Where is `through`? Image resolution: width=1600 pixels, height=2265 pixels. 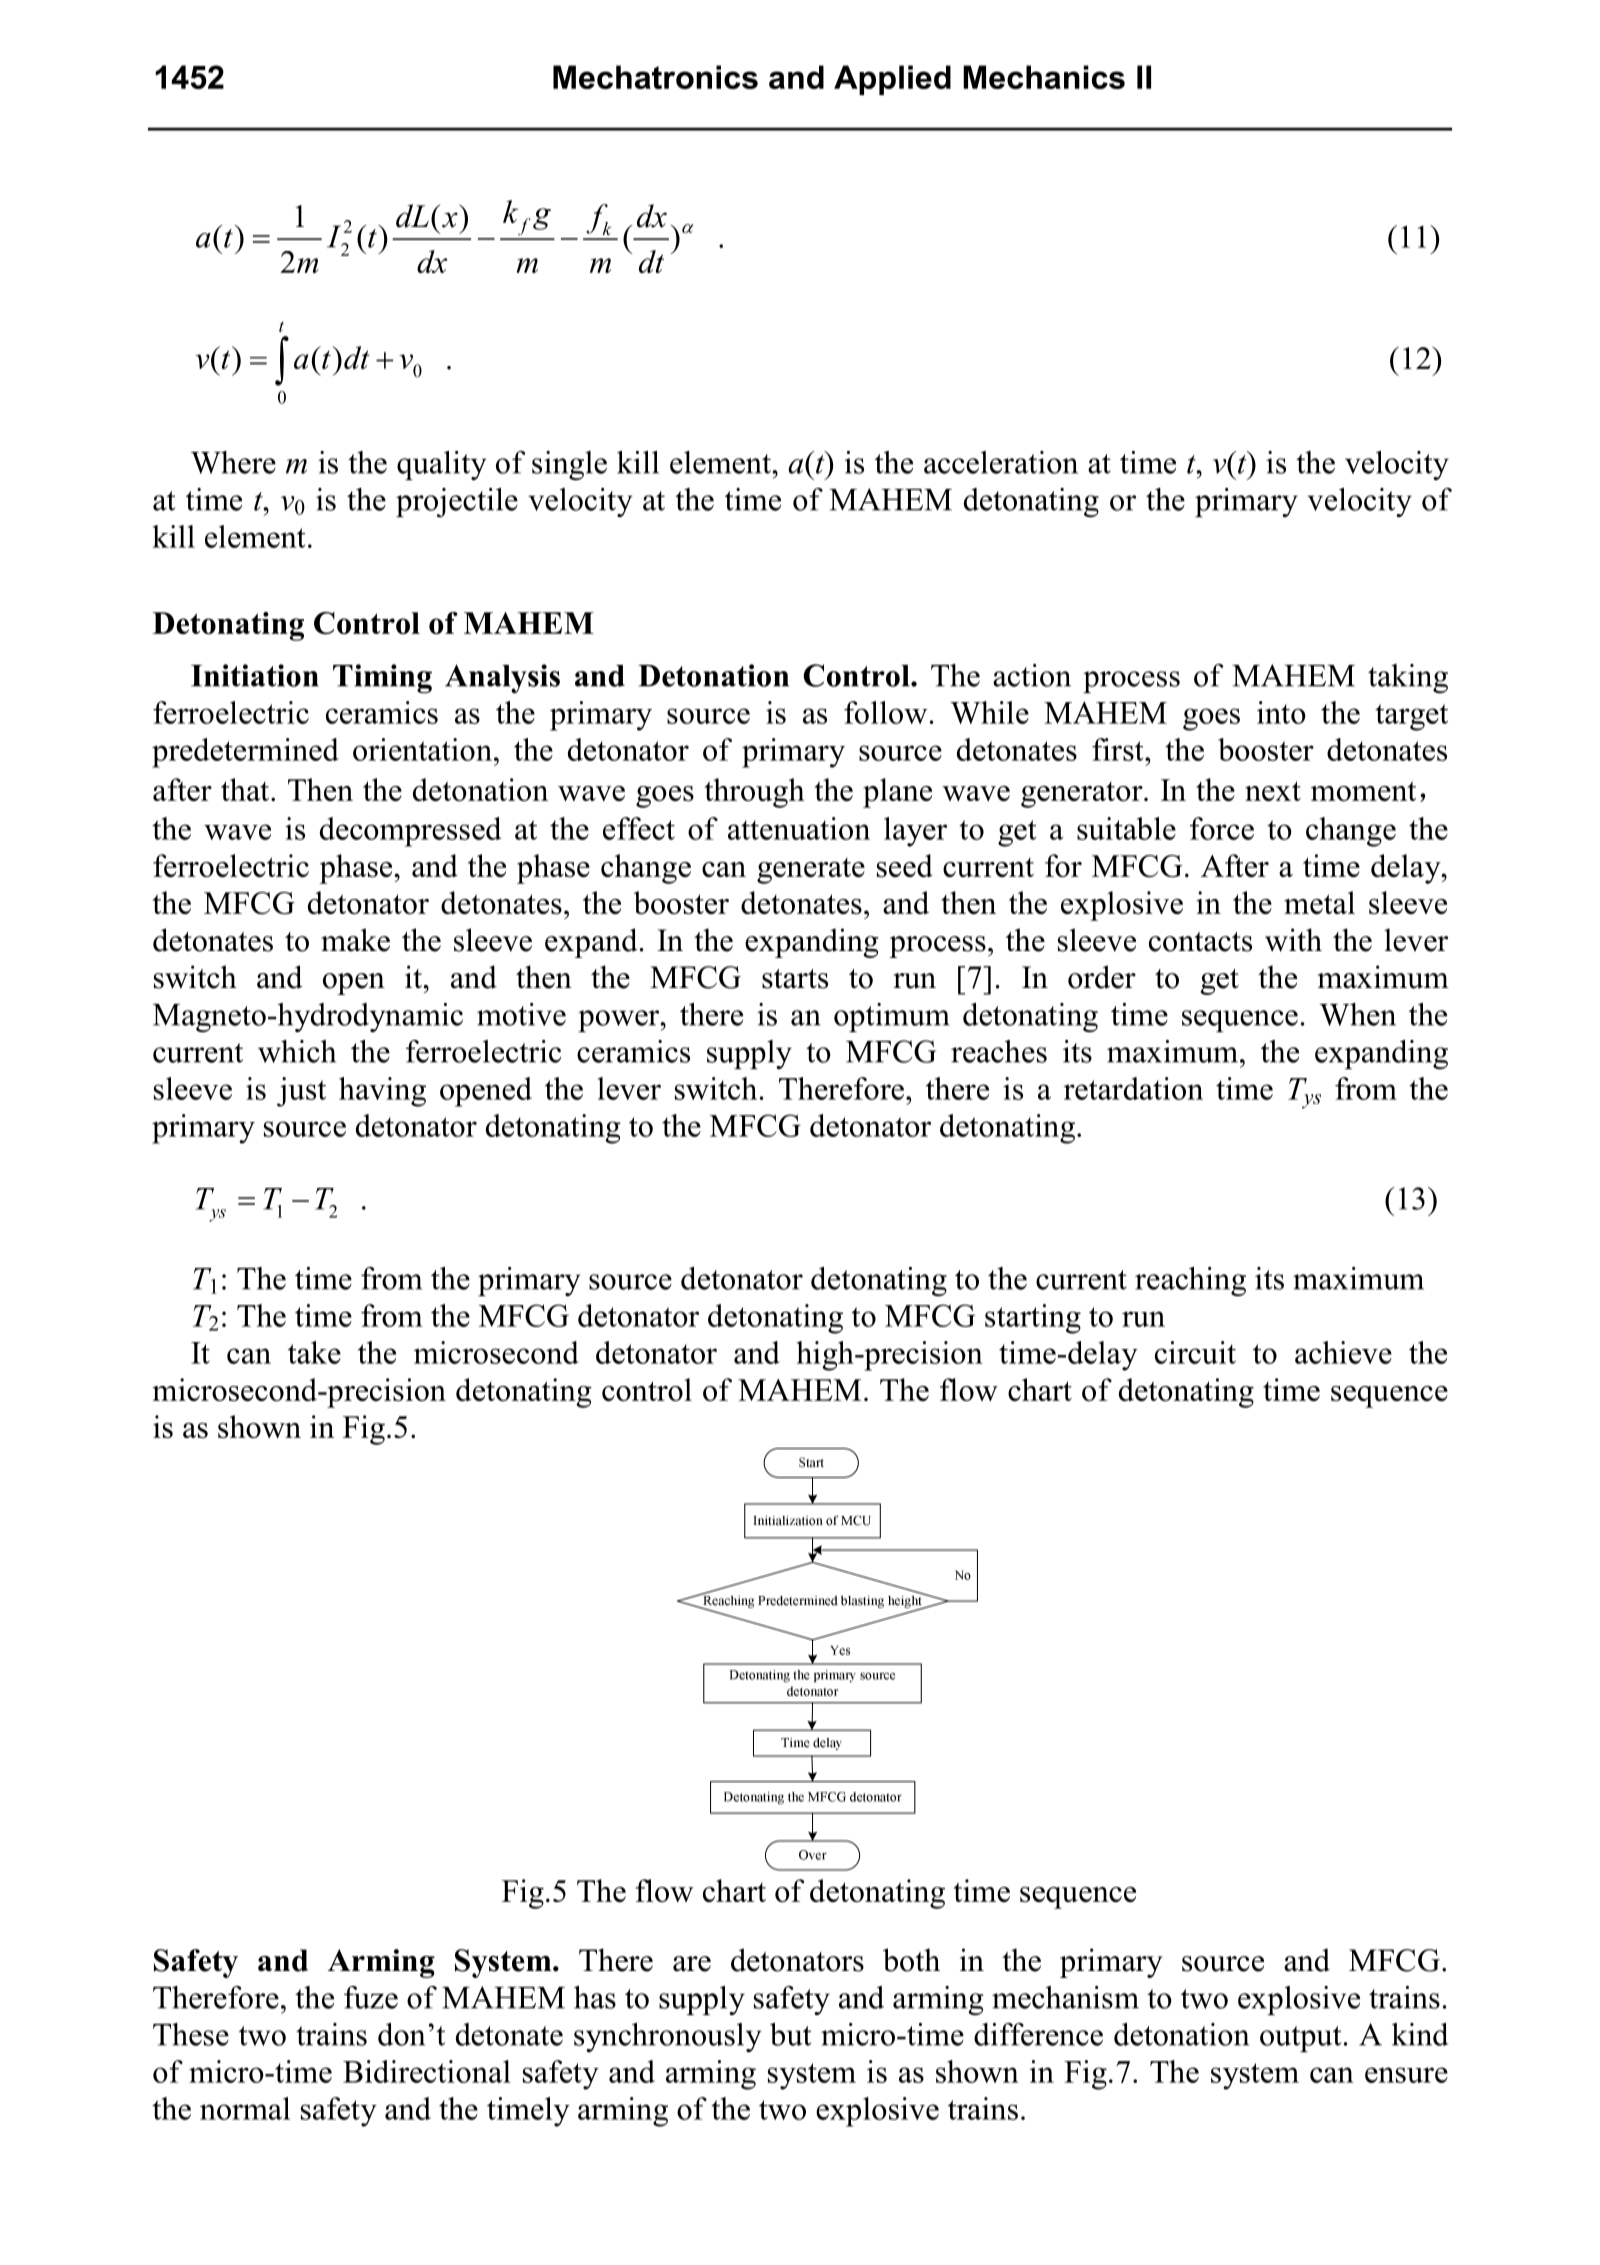 through is located at coordinates (755, 793).
